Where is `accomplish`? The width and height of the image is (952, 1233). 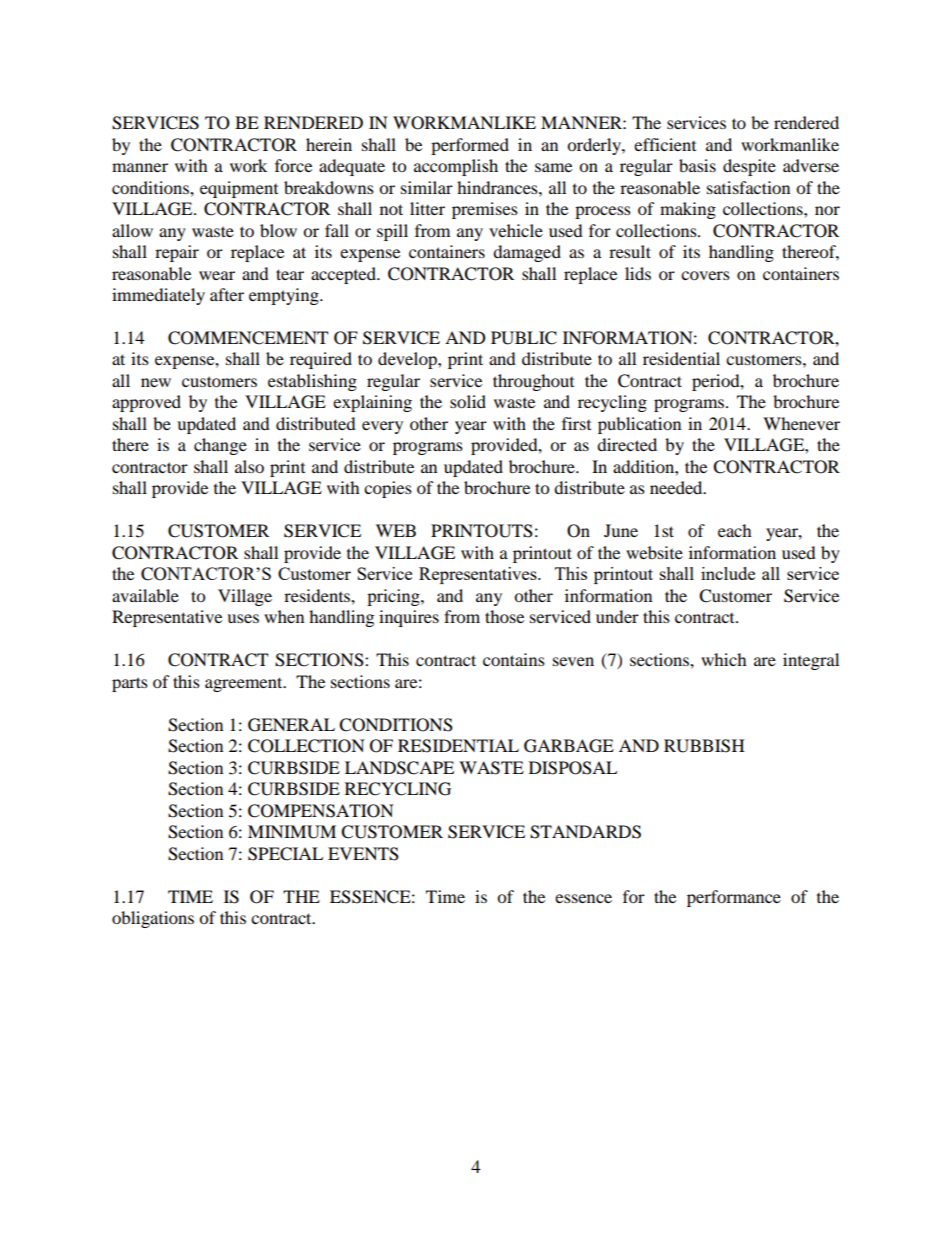
accomplish is located at coordinates (456, 167).
